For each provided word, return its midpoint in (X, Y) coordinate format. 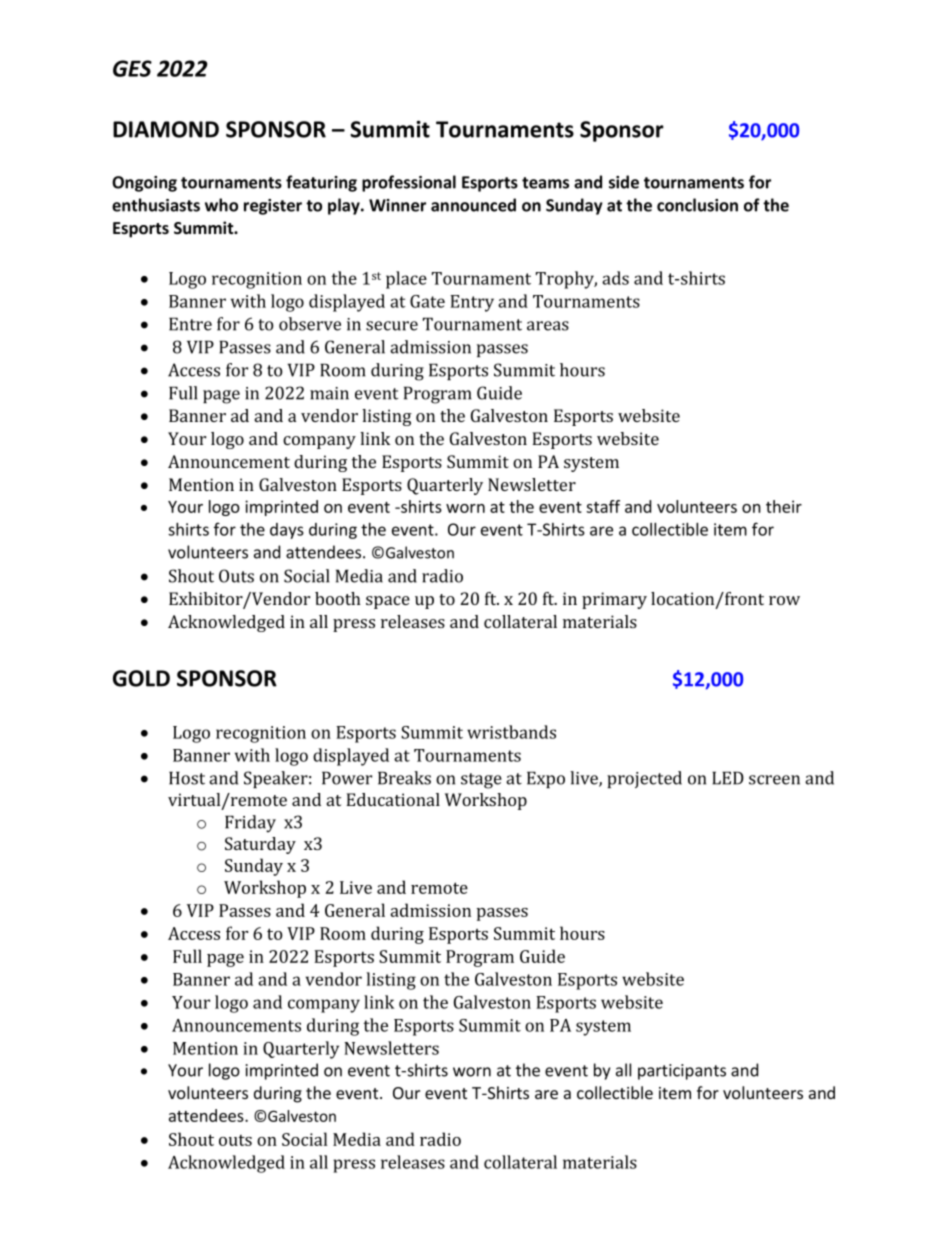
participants (682, 1072)
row (784, 600)
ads (615, 278)
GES (132, 68)
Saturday (260, 845)
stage (481, 781)
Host (187, 778)
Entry (472, 303)
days (287, 531)
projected (644, 779)
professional (409, 183)
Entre (190, 324)
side (624, 182)
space (388, 602)
